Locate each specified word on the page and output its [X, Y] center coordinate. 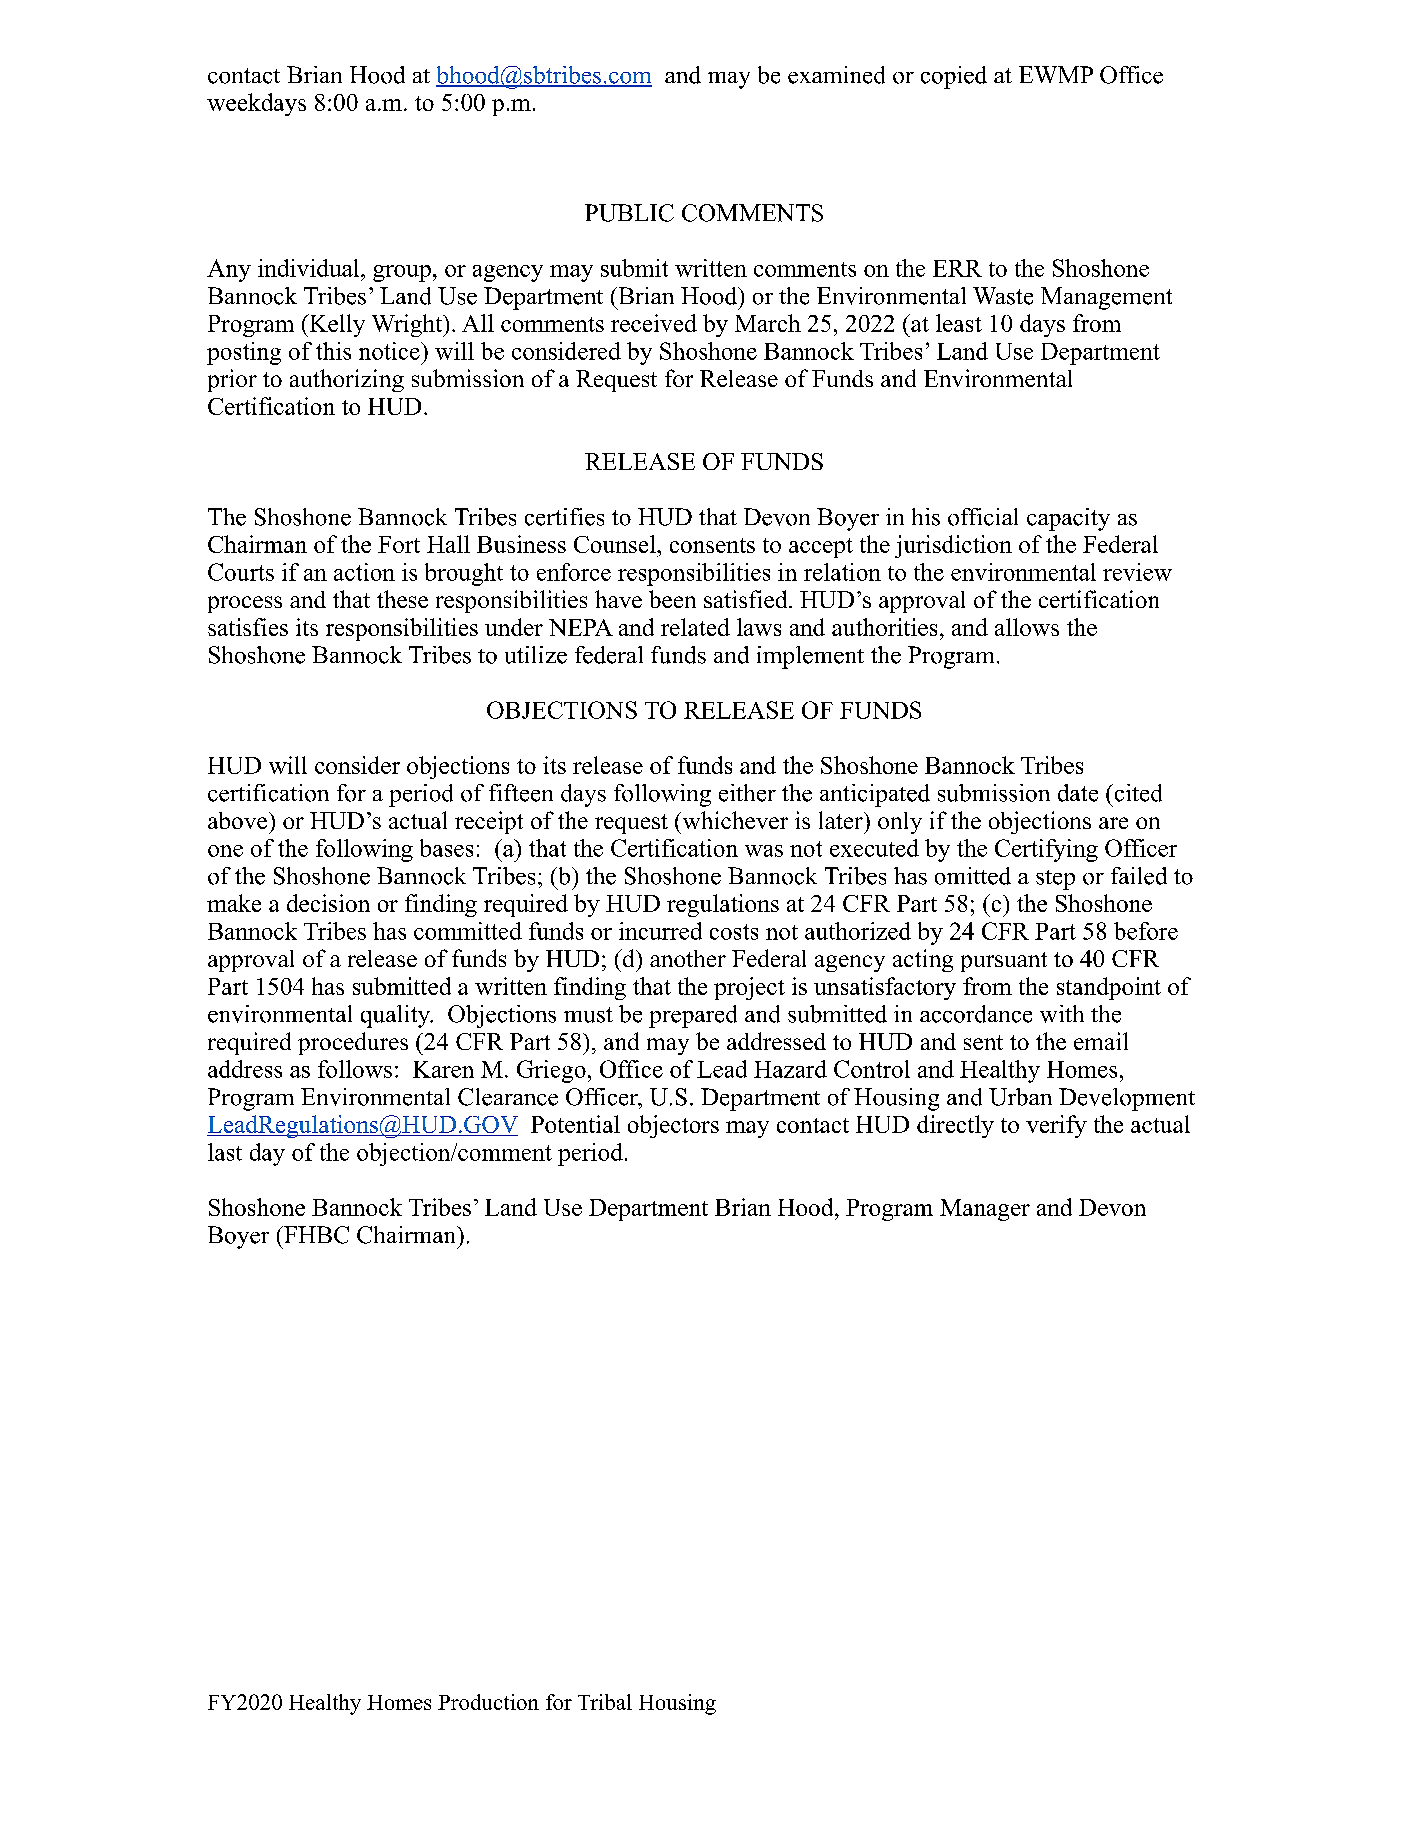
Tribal [605, 1702]
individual [310, 268]
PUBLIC [629, 213]
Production [488, 1702]
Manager [985, 1210]
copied [954, 77]
